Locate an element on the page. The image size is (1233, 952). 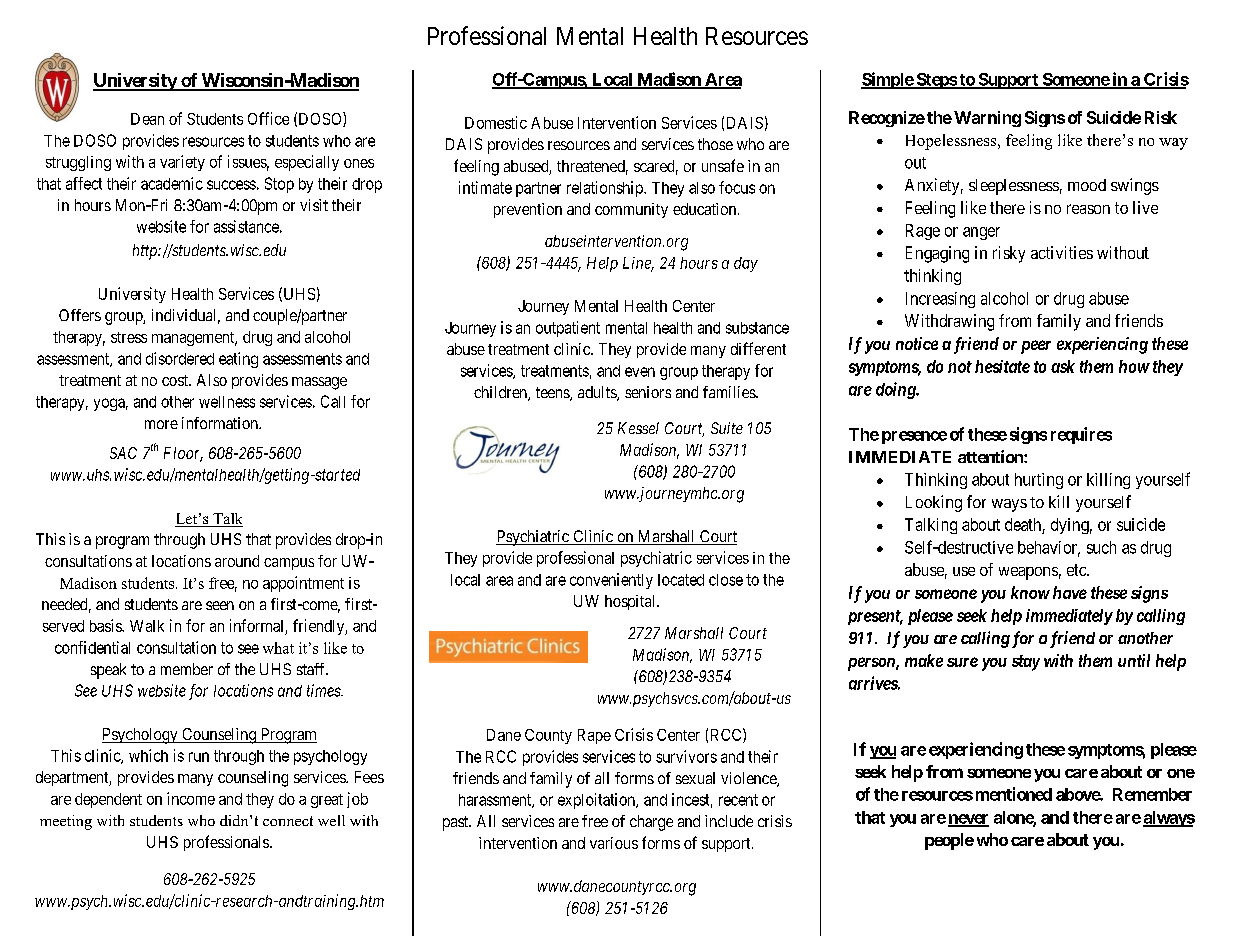
day is located at coordinates (746, 264).
